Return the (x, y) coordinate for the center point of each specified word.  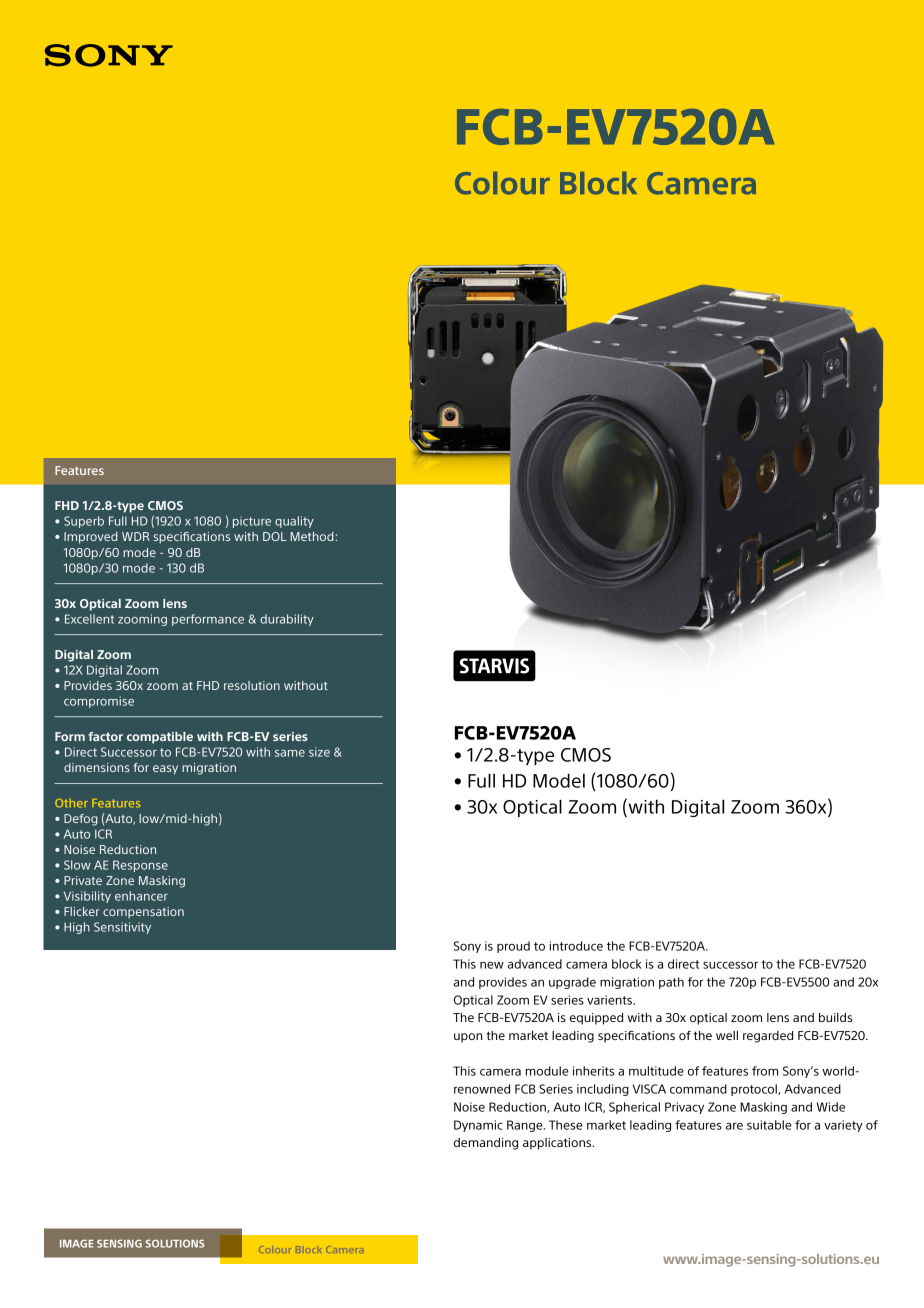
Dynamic (478, 1126)
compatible (160, 738)
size (319, 752)
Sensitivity (122, 928)
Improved (91, 538)
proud (513, 947)
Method (312, 536)
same (290, 753)
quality (294, 522)
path (671, 983)
